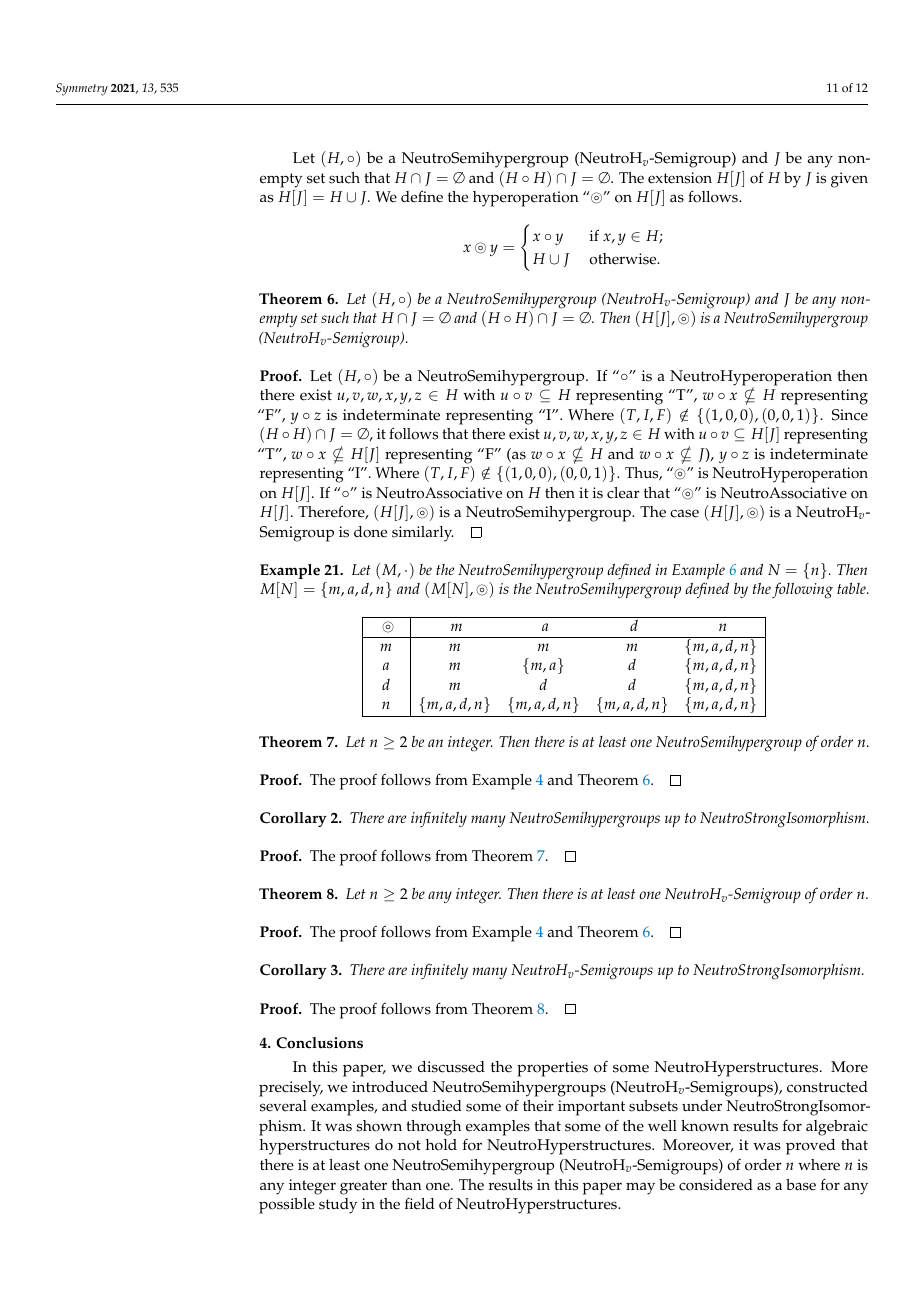  I want to click on extension, so click(680, 178).
